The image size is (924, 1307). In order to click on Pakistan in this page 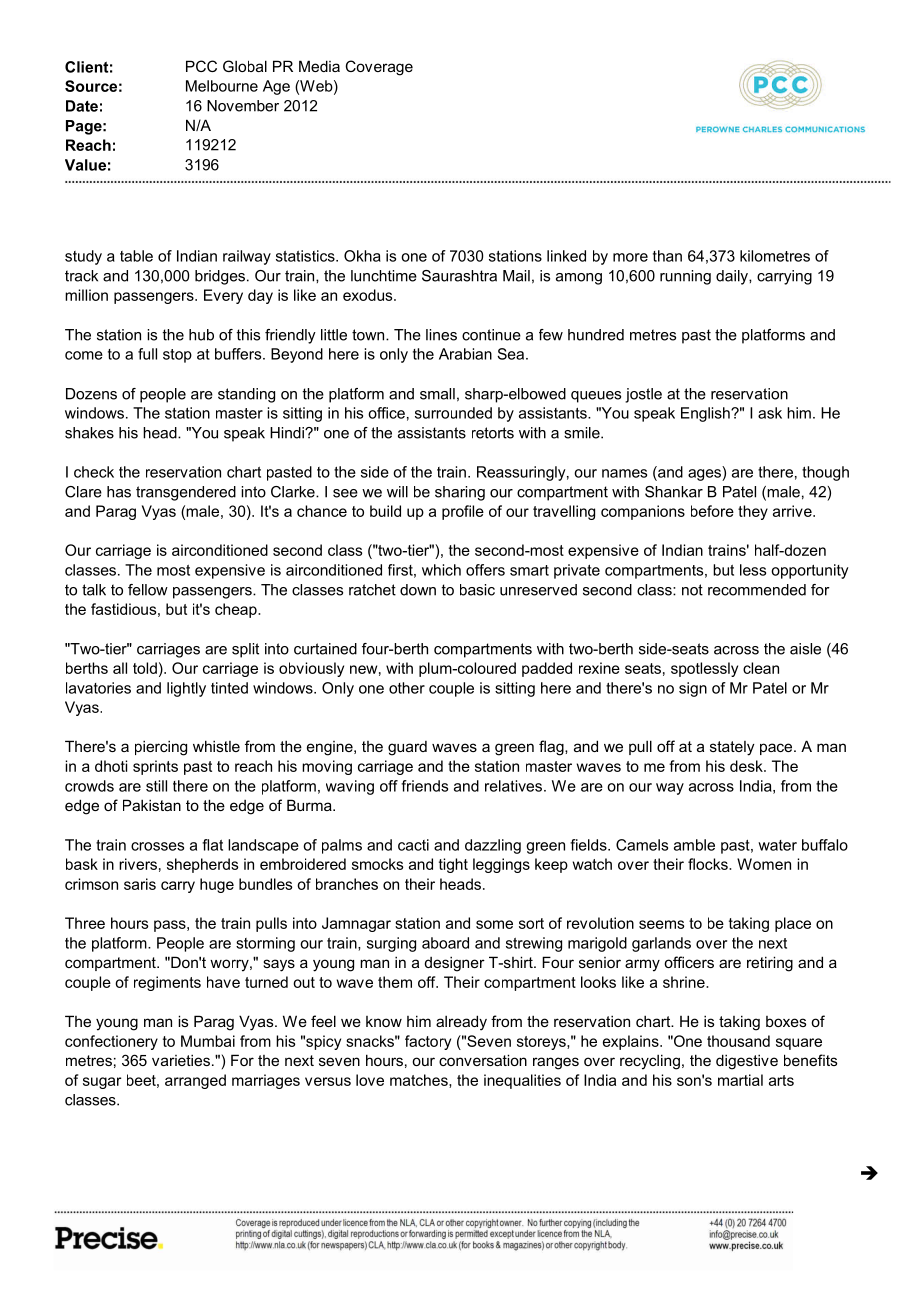, I will do `click(152, 805)`.
